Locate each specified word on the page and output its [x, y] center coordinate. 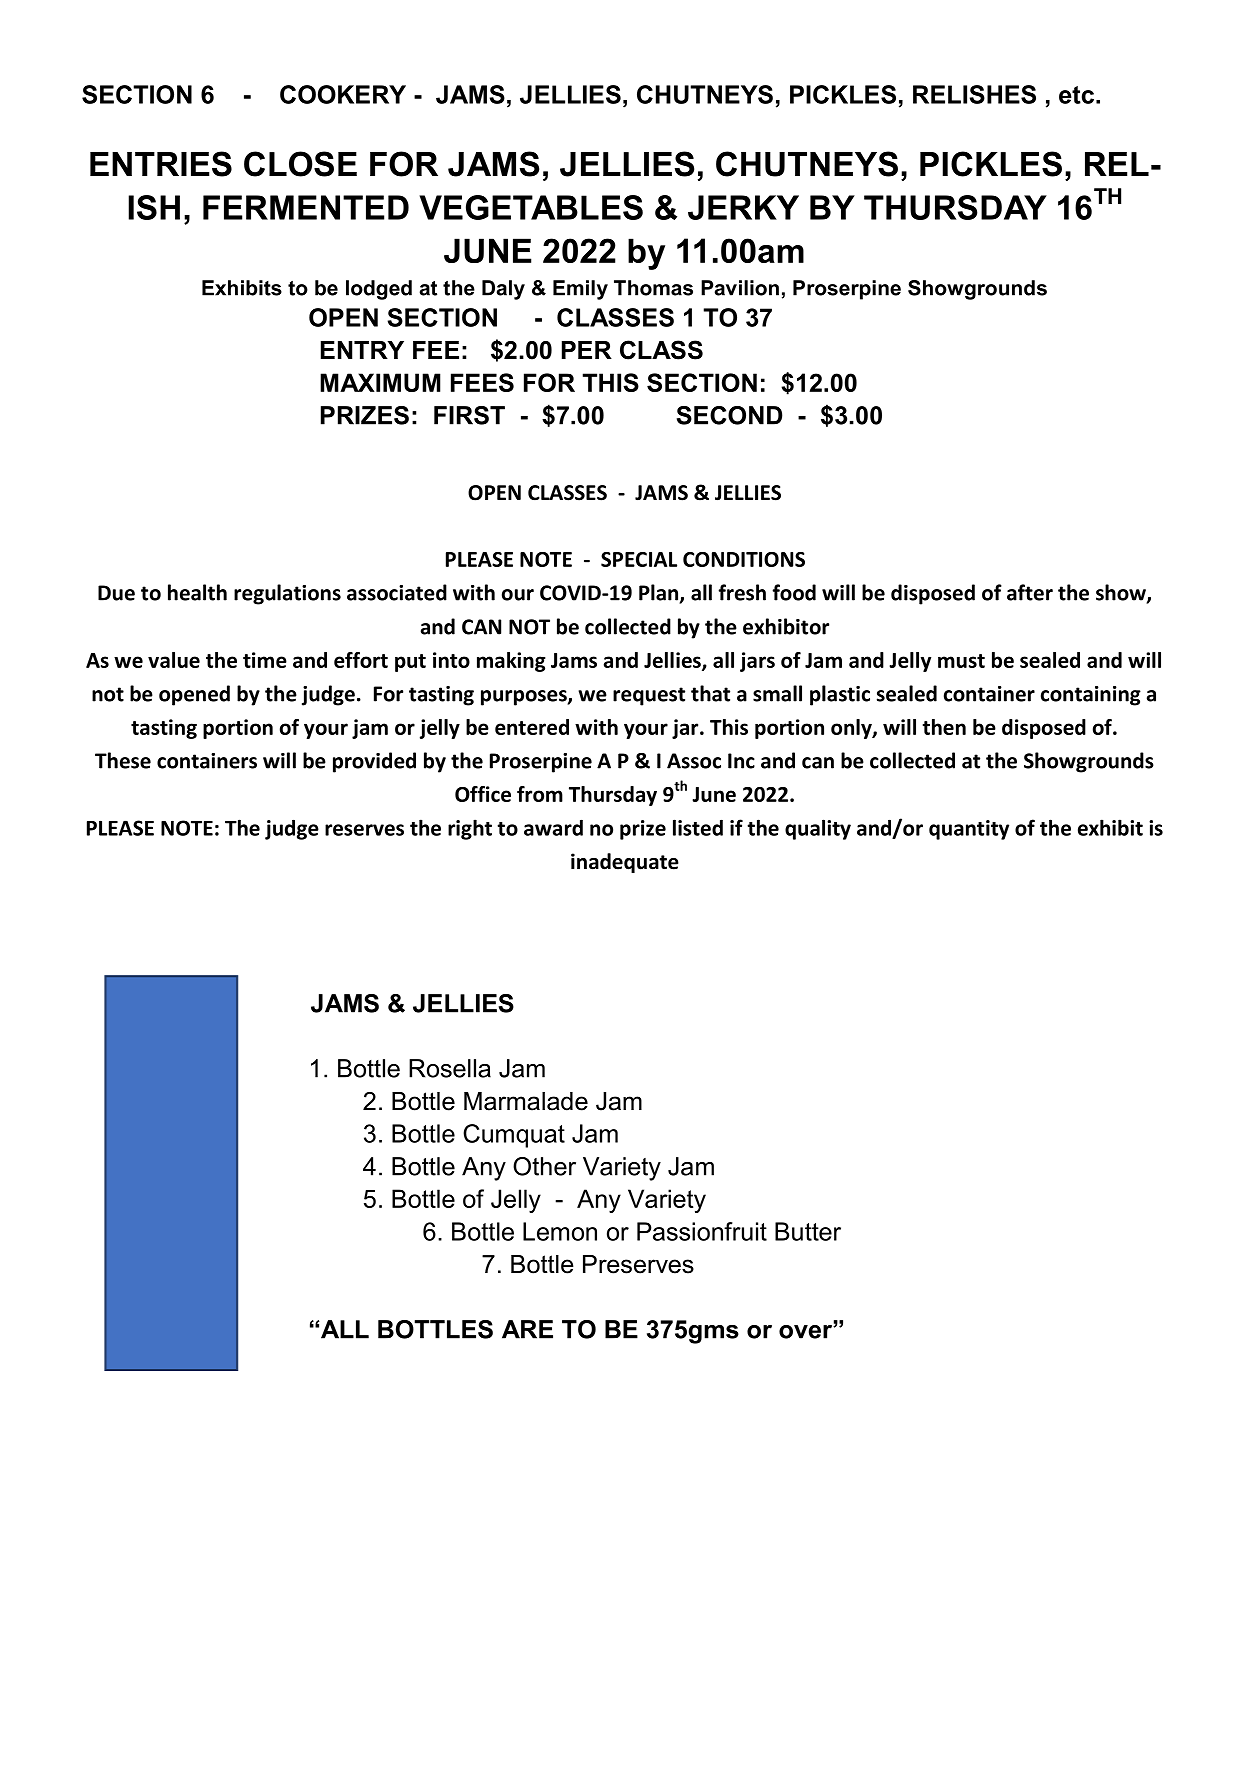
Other [544, 1166]
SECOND [729, 415]
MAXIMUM [380, 382]
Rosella [450, 1068]
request [649, 696]
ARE [527, 1329]
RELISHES [974, 94]
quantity [969, 830]
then [944, 727]
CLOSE [300, 164]
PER [587, 350]
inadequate [625, 863]
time [265, 660]
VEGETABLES [531, 207]
